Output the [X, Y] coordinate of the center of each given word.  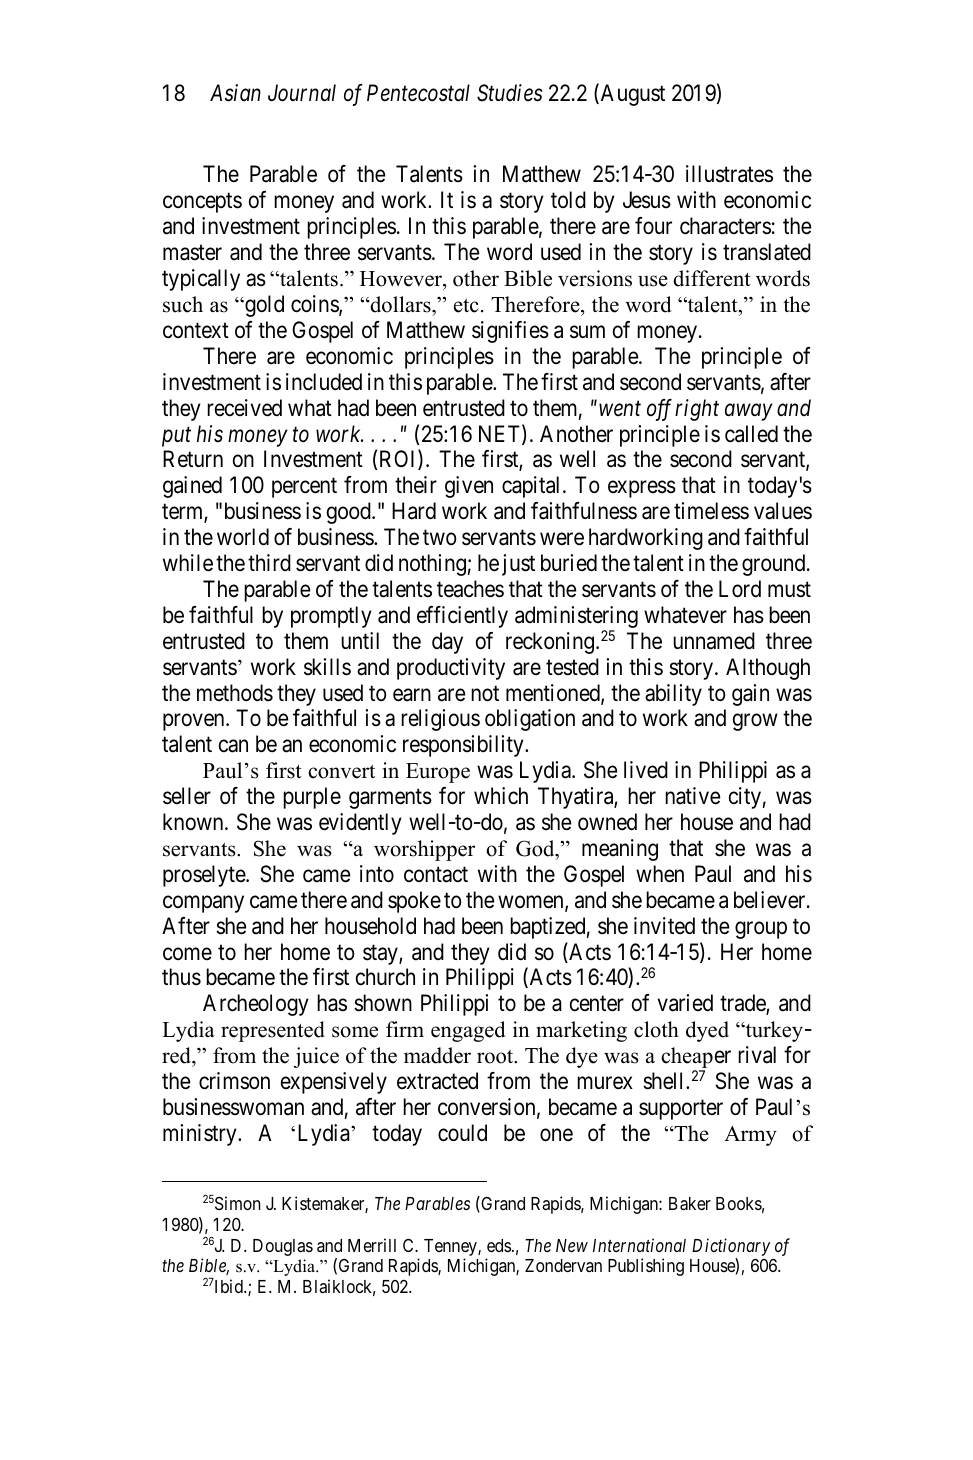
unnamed [714, 641]
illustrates [729, 174]
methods [235, 693]
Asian [235, 93]
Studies [510, 93]
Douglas [283, 1247]
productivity [451, 669]
